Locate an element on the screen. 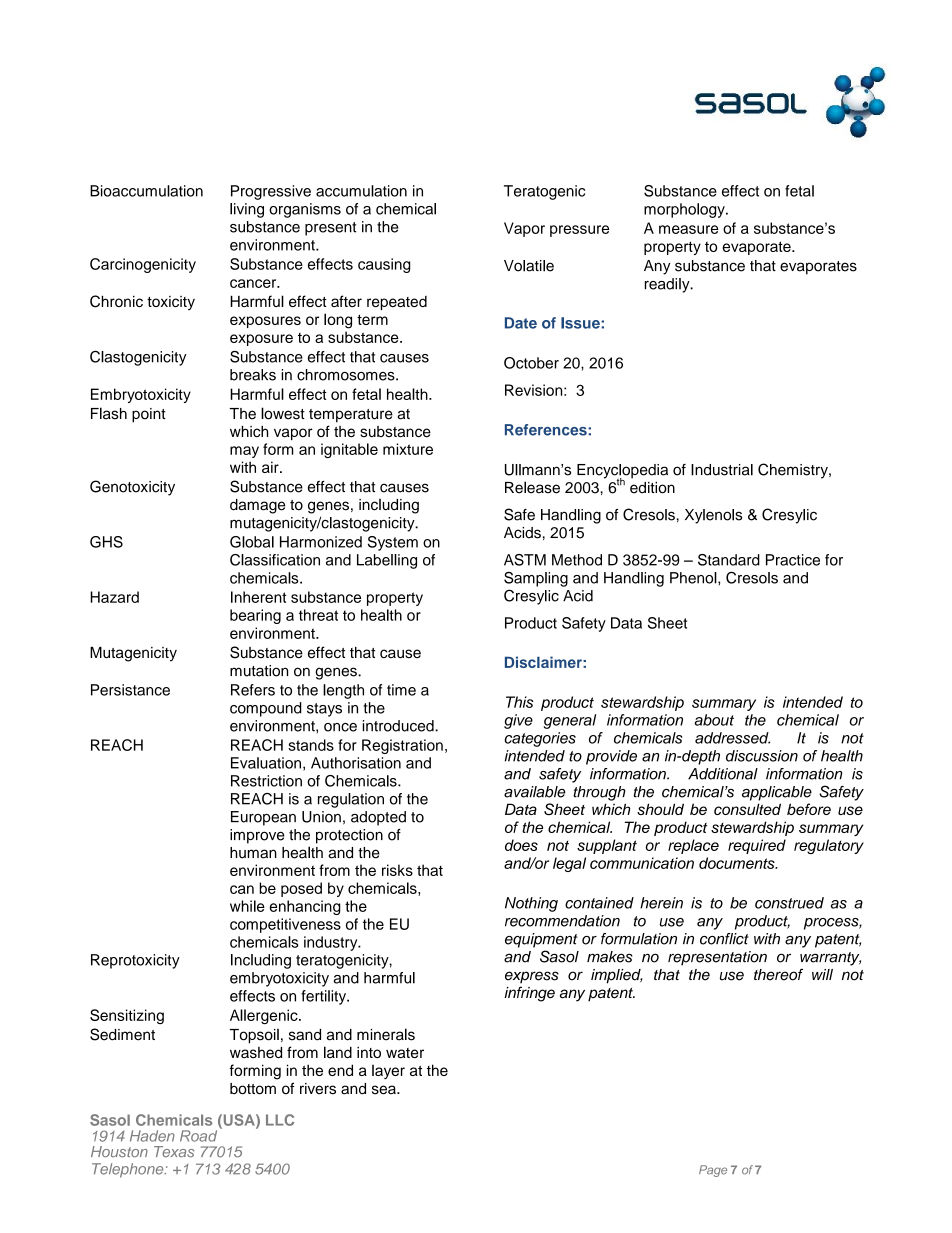 The width and height of the screenshot is (952, 1233). mixture is located at coordinates (408, 449).
